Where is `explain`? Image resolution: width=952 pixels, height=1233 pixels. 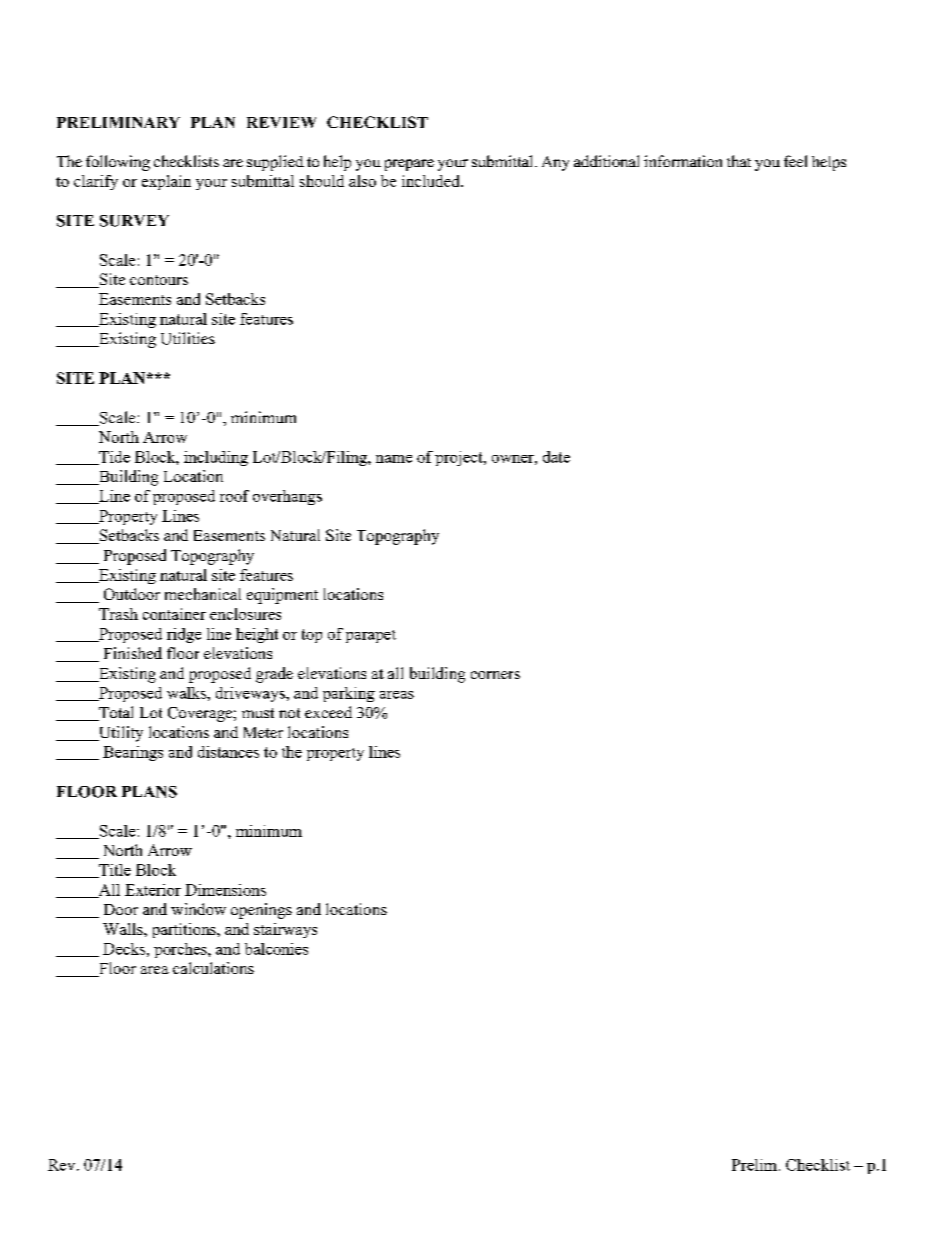
explain is located at coordinates (166, 182).
